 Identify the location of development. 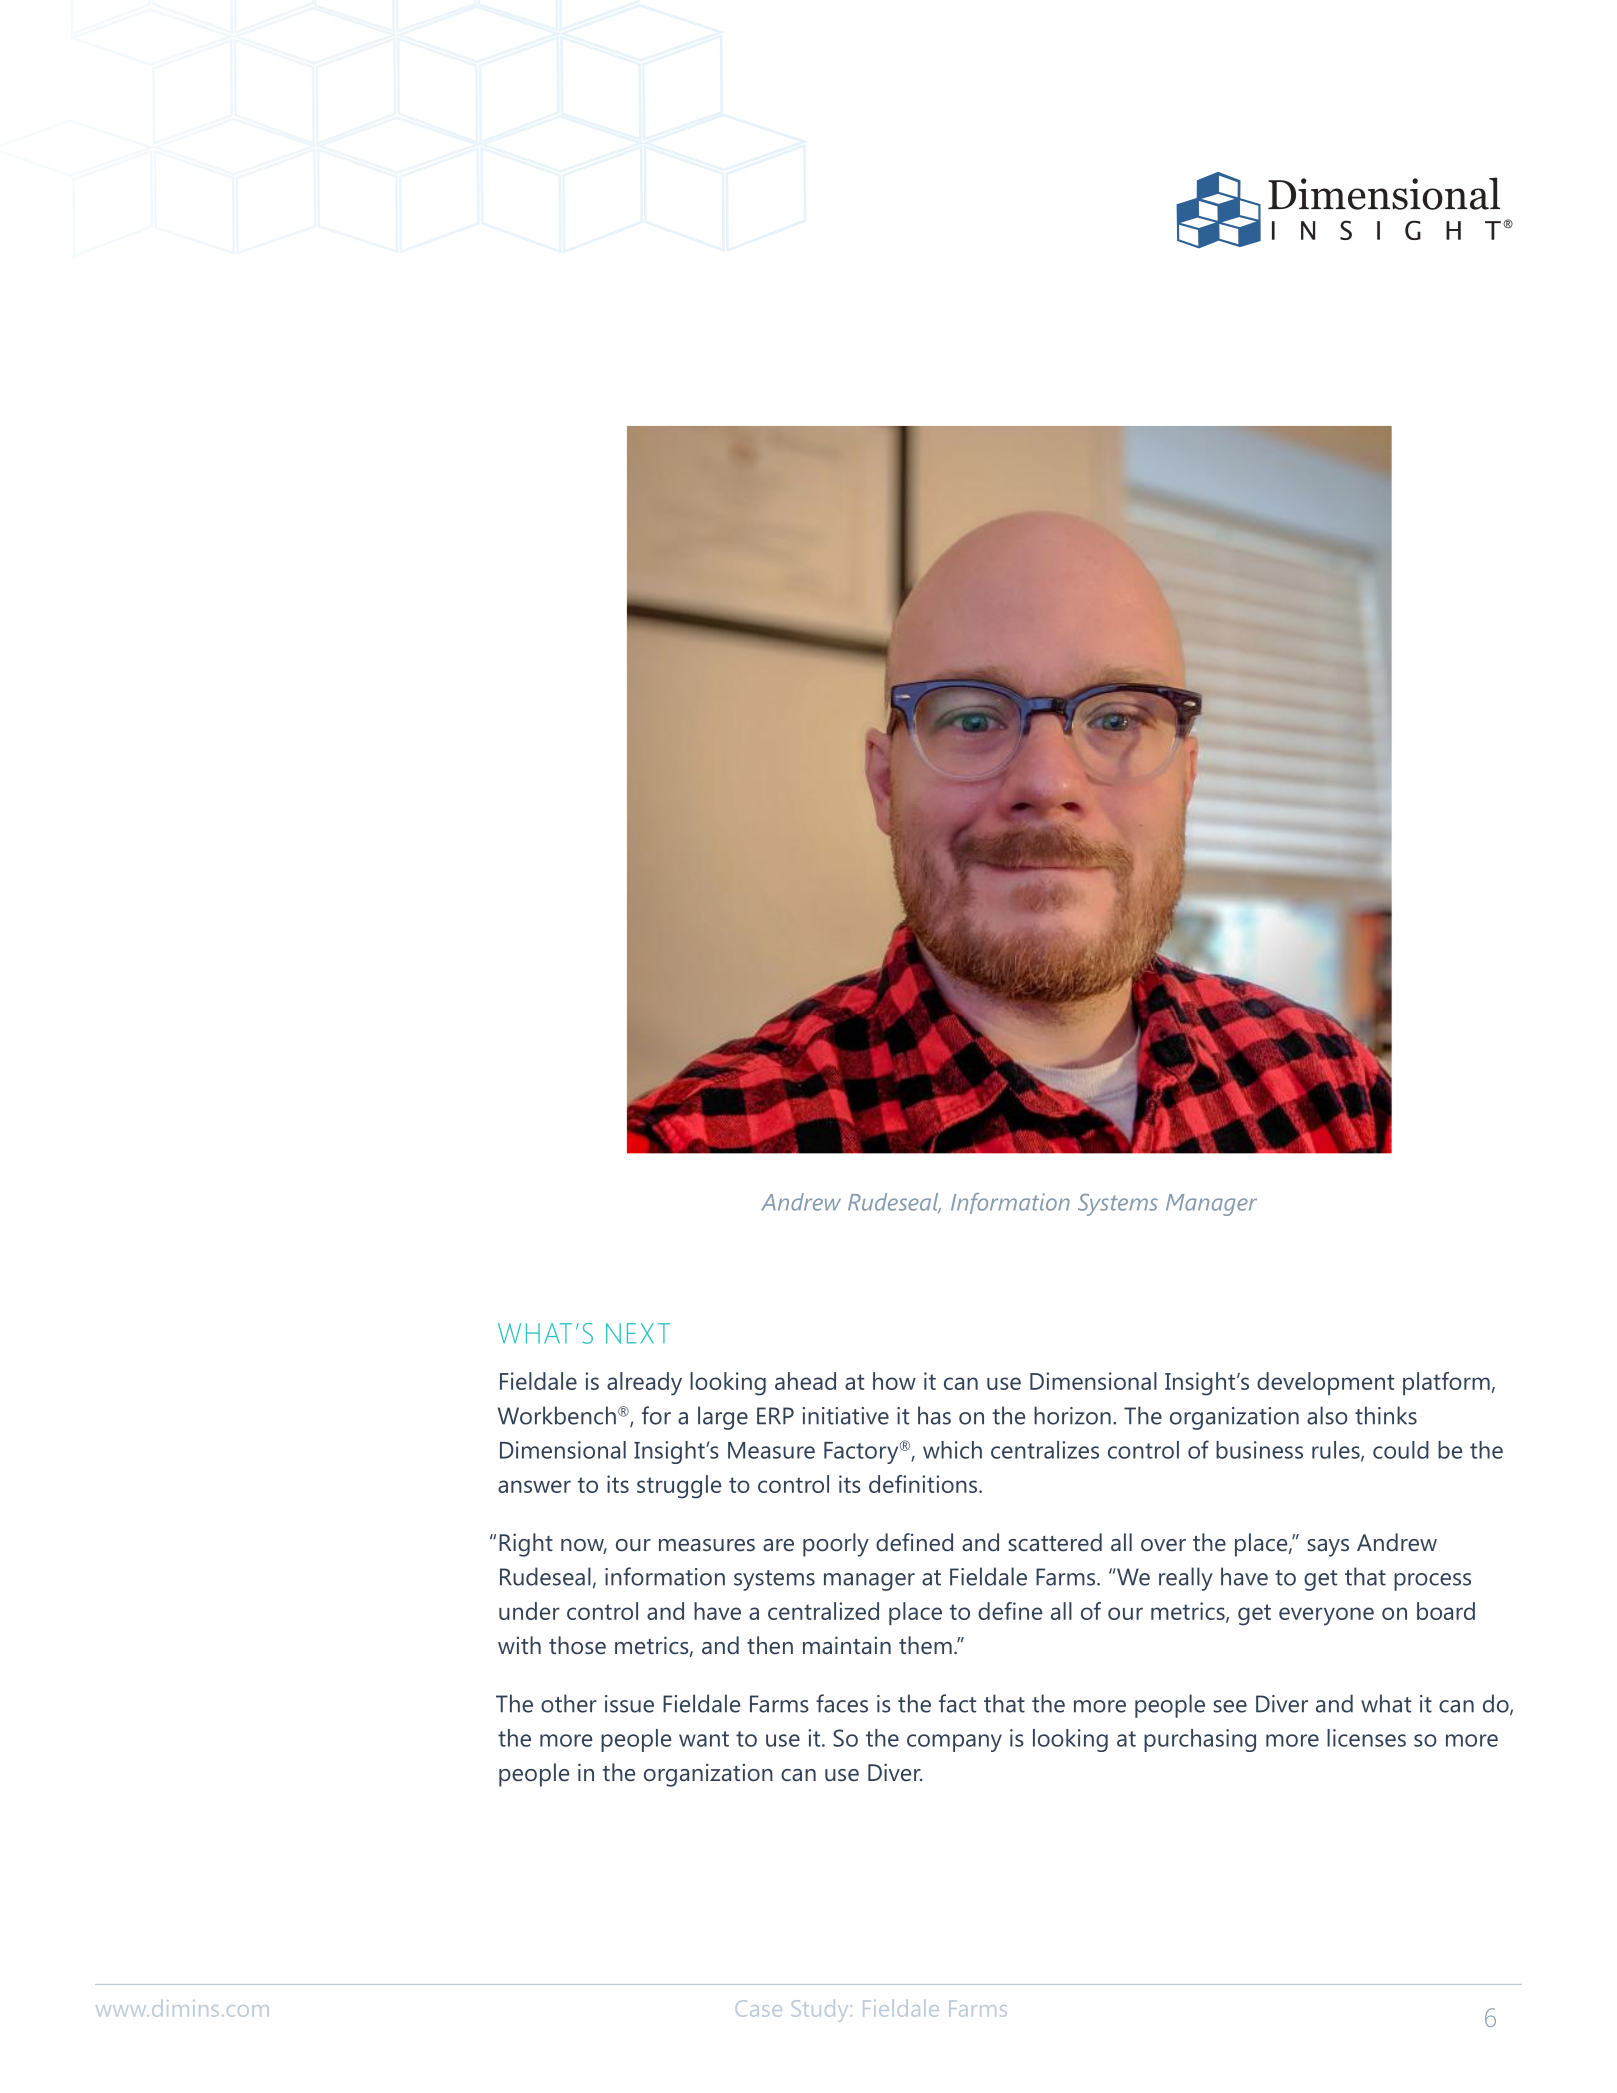
(1325, 1383).
